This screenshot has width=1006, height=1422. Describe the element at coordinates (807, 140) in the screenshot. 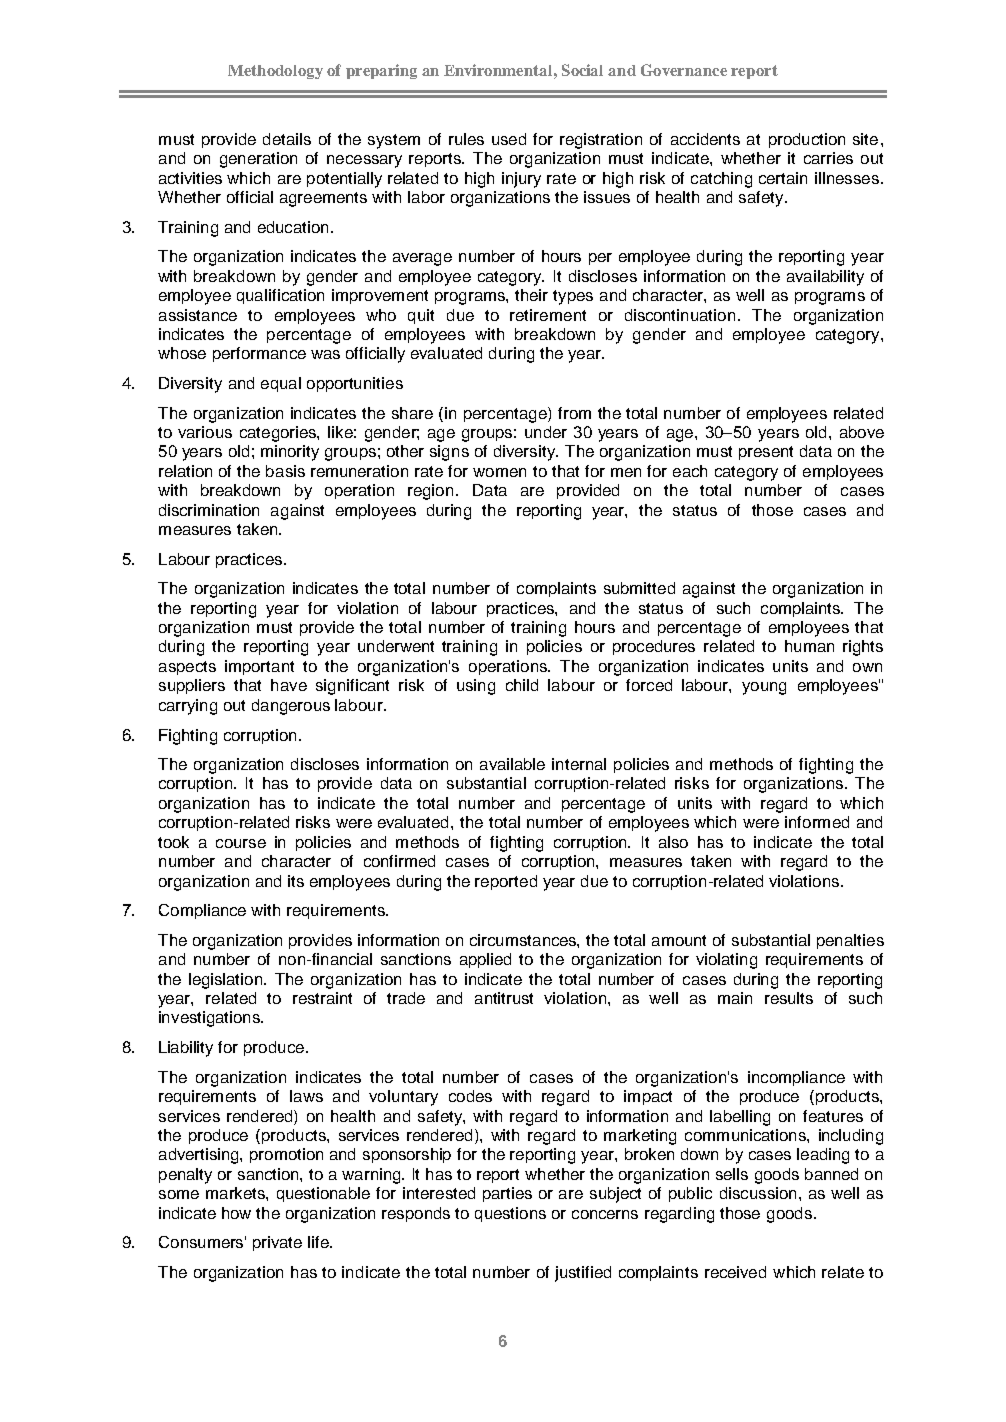

I see `production` at that location.
